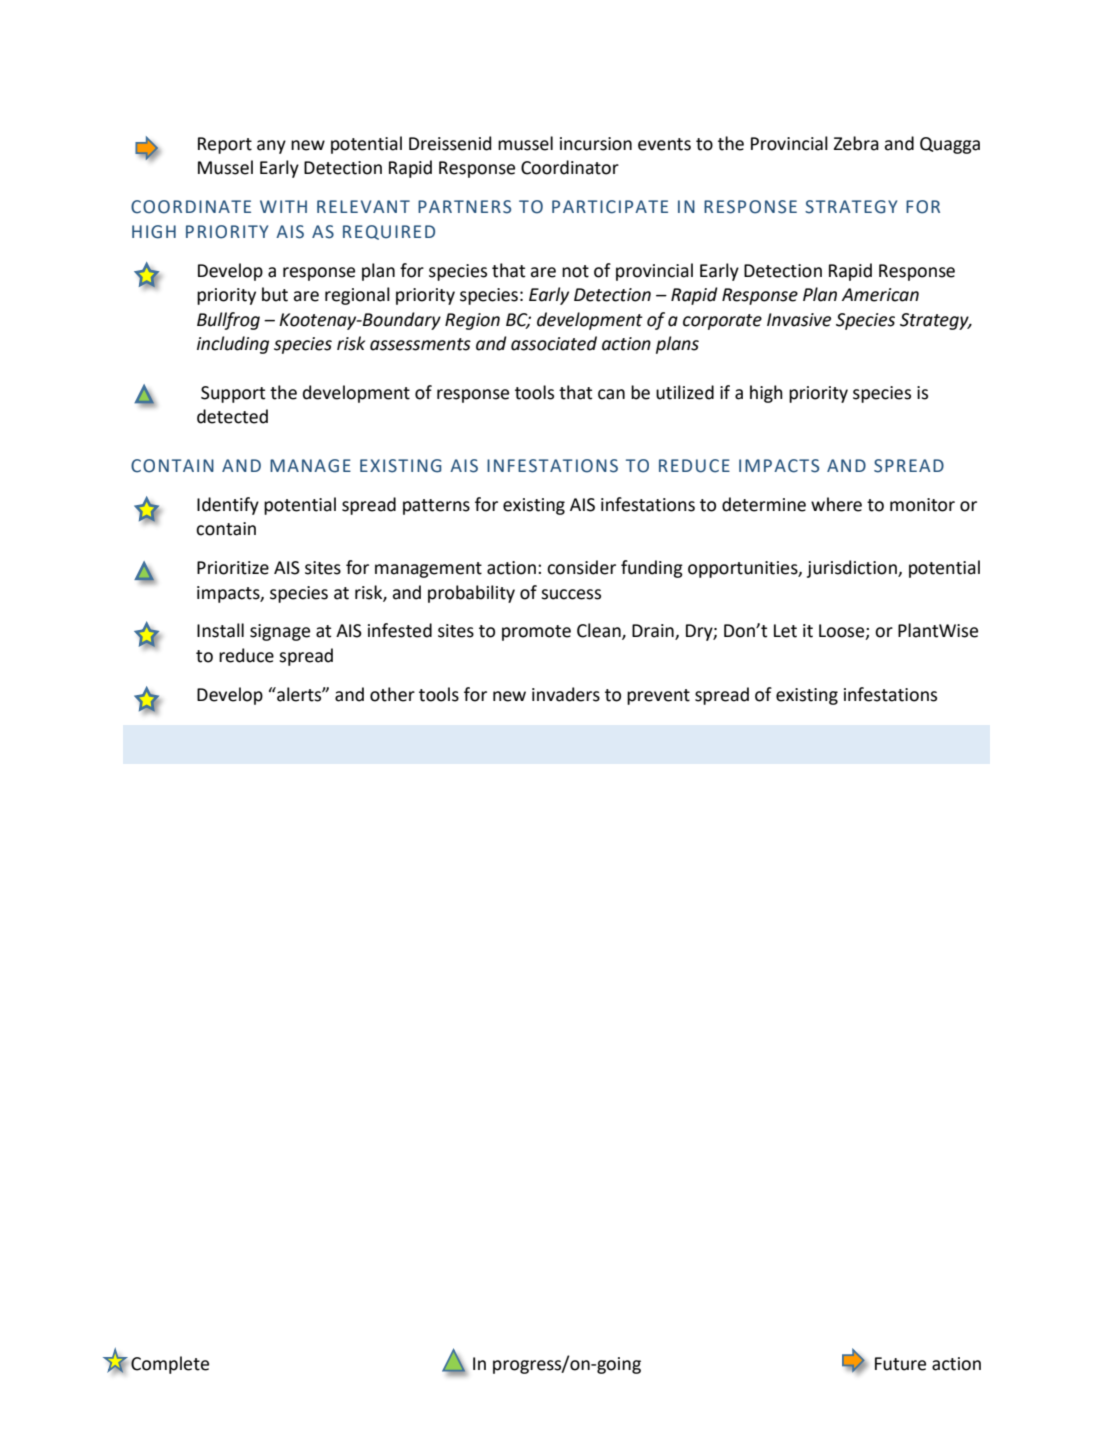 The height and width of the document is (1440, 1113). What do you see at coordinates (658, 697) in the document?
I see `prevent` at bounding box center [658, 697].
